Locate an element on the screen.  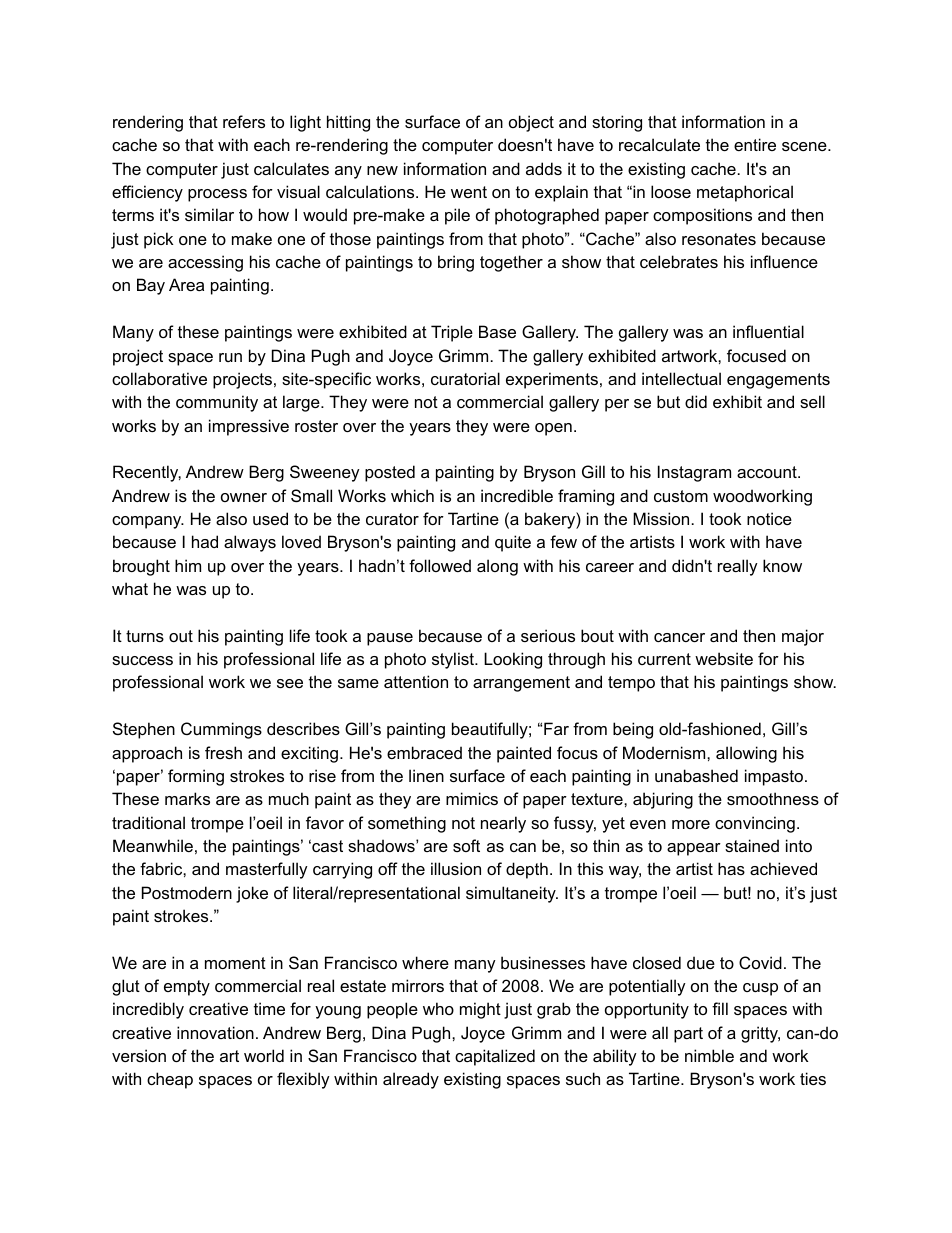
went is located at coordinates (469, 192).
